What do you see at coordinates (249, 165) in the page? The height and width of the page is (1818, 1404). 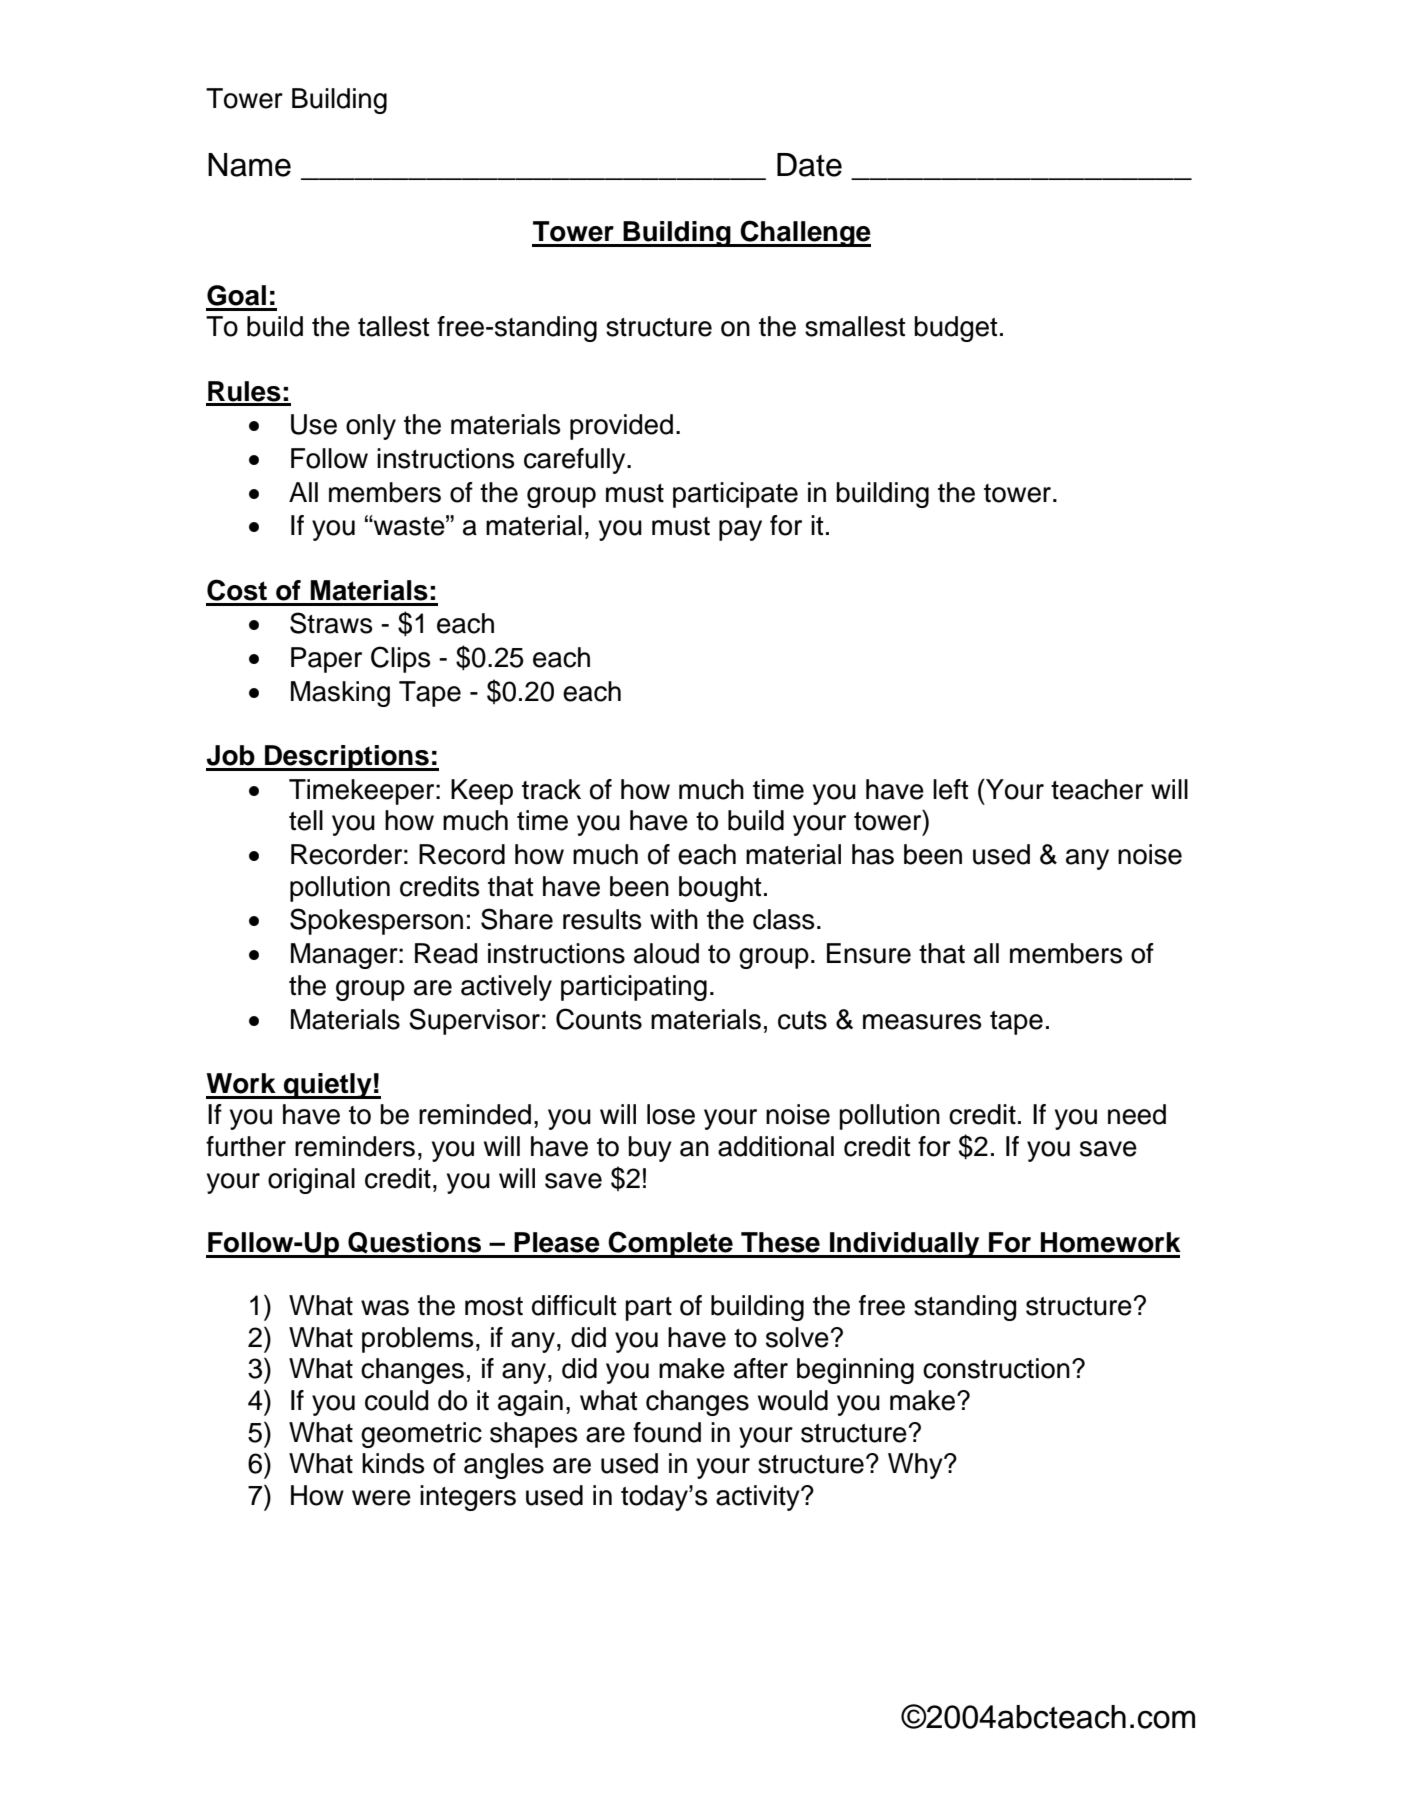 I see `Name` at bounding box center [249, 165].
